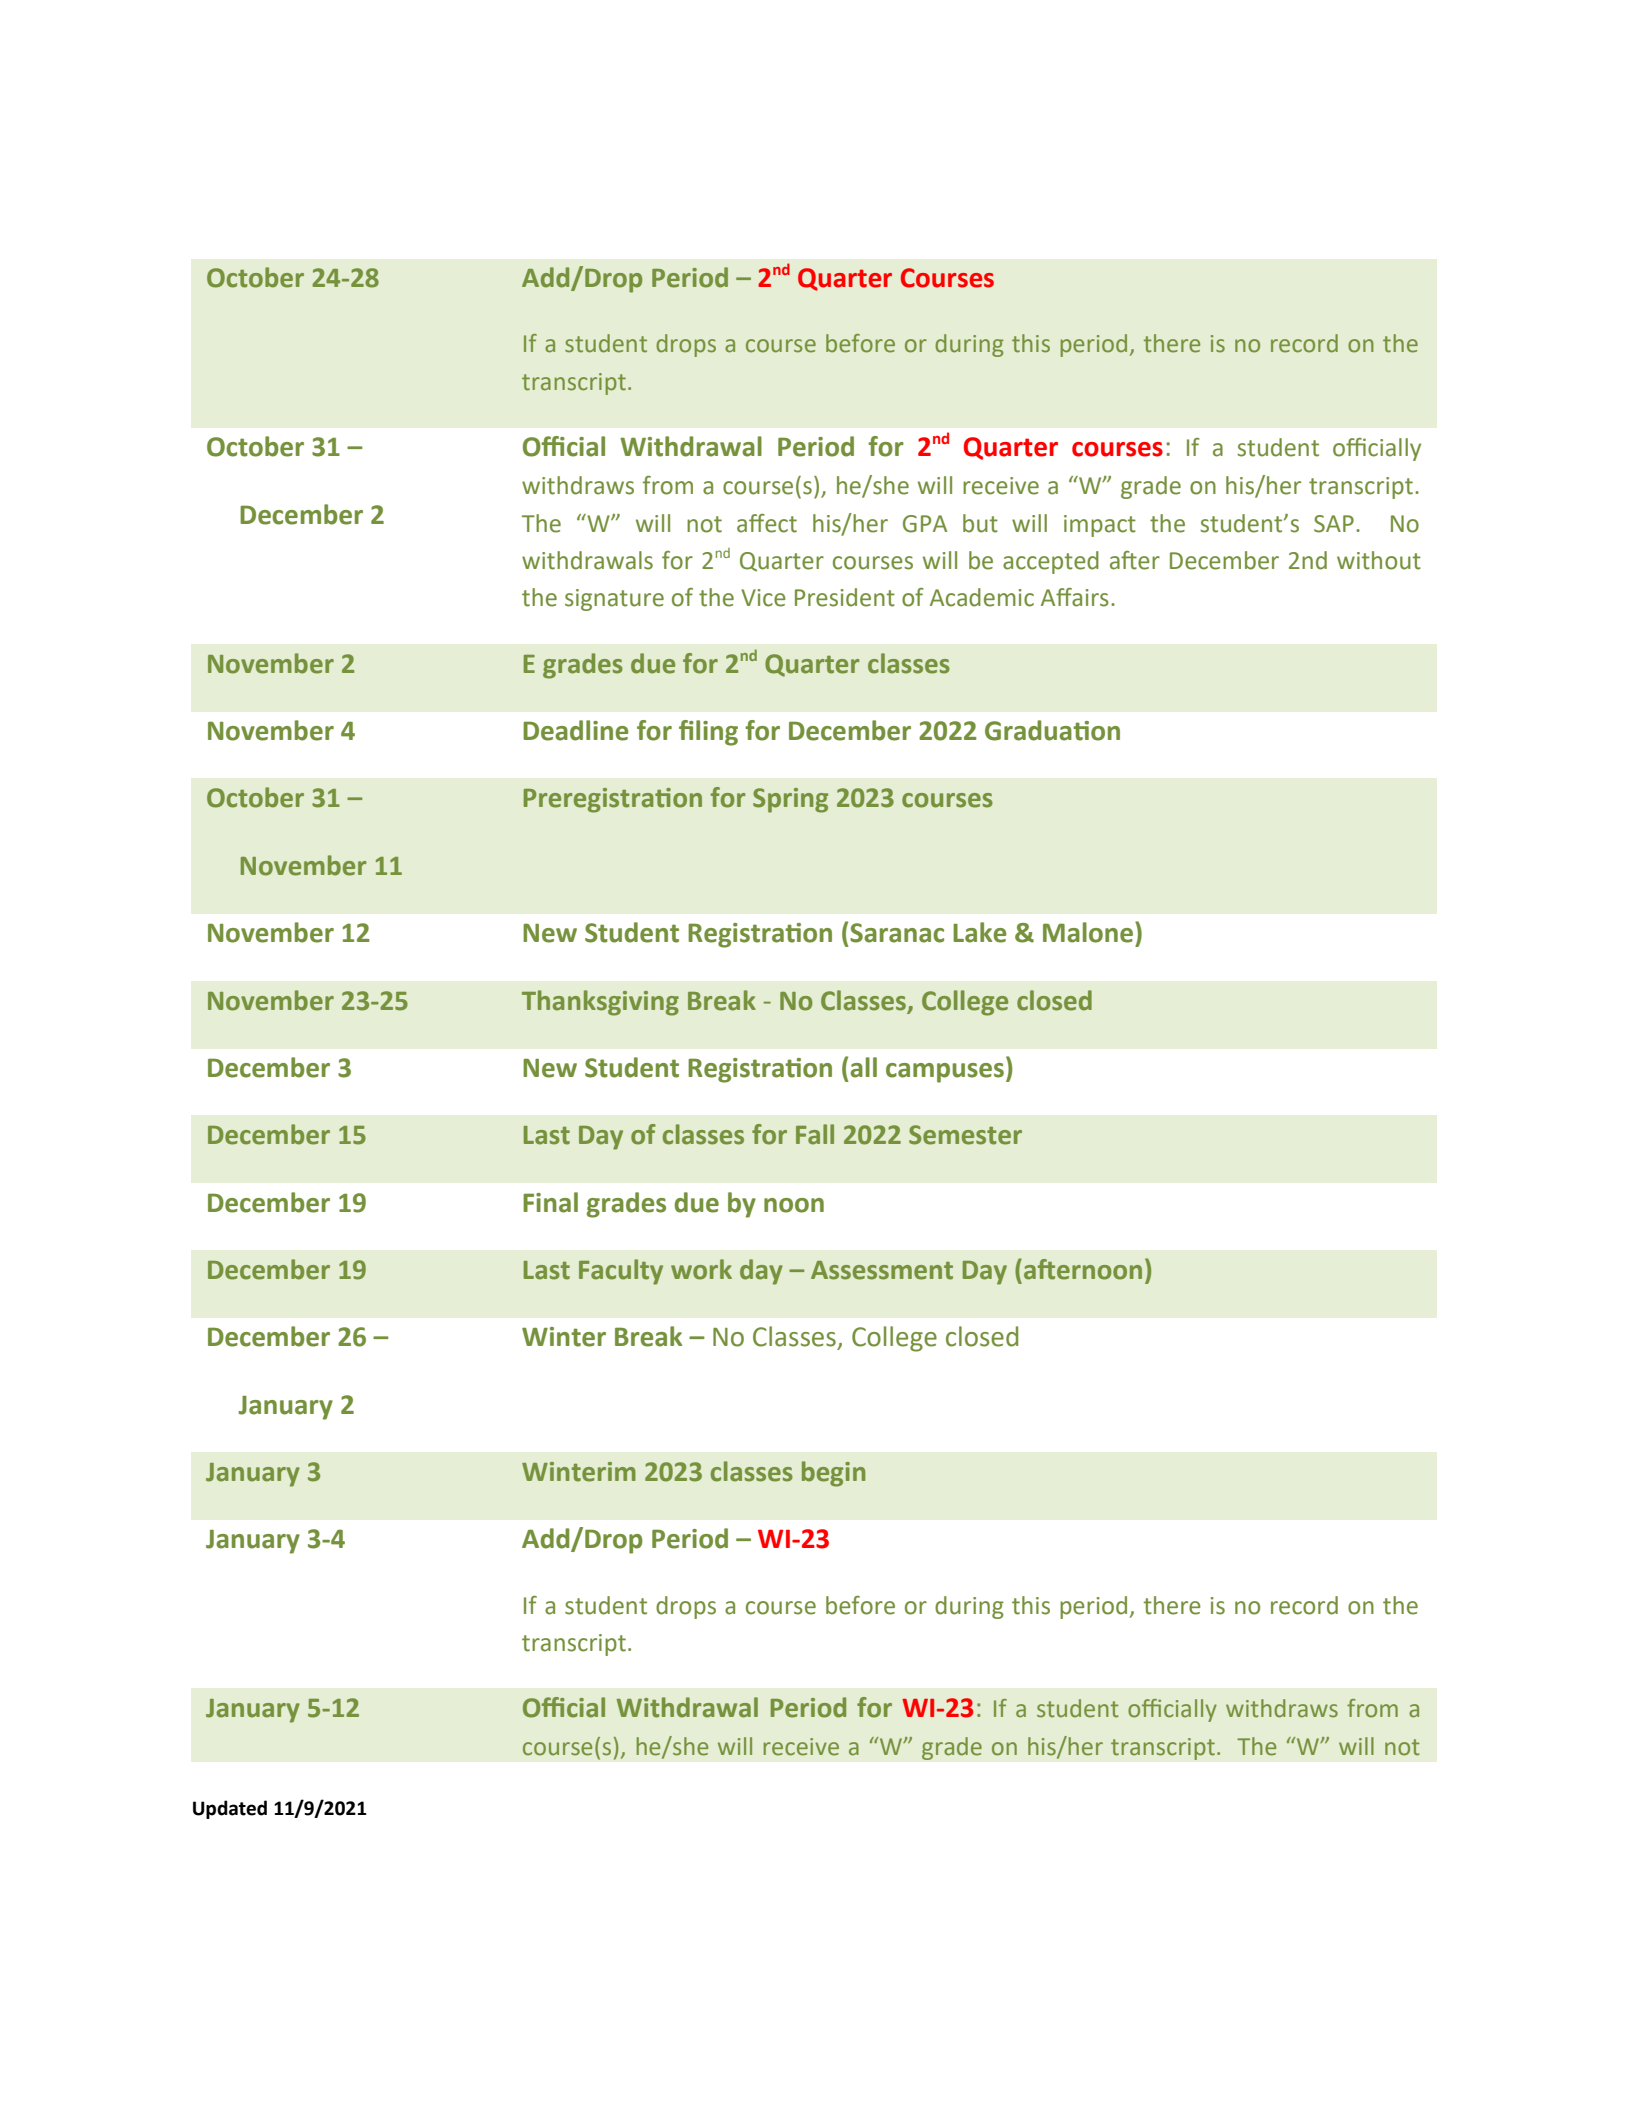 The image size is (1628, 2107). What do you see at coordinates (614, 600) in the screenshot?
I see `signature` at bounding box center [614, 600].
